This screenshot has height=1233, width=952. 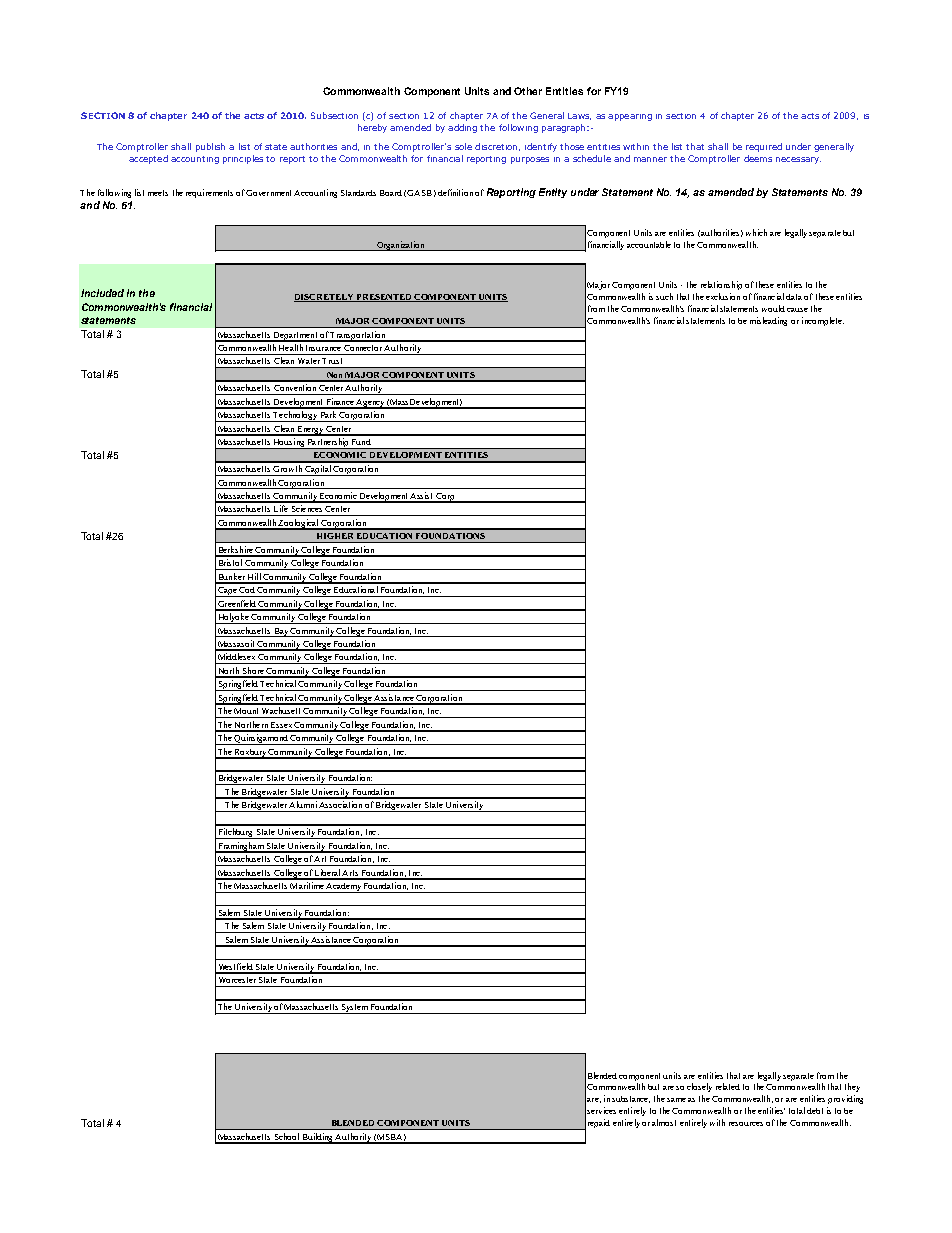 What do you see at coordinates (631, 1099) in the screenshot?
I see `substance` at bounding box center [631, 1099].
